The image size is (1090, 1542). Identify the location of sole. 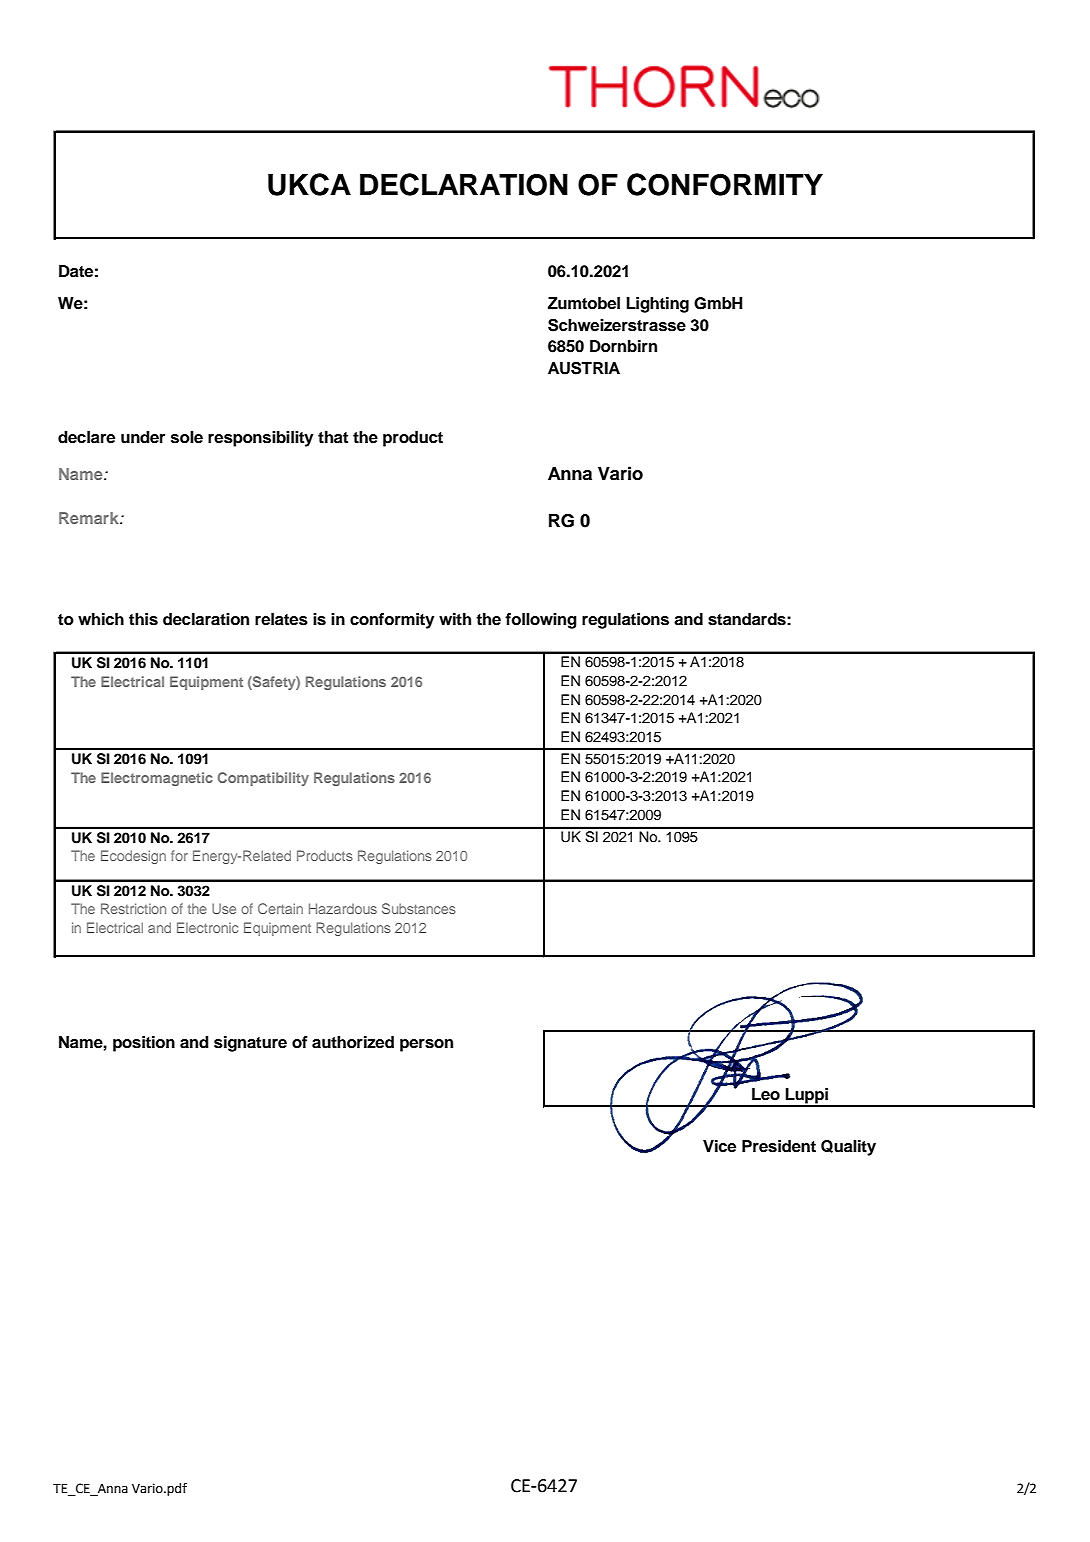
(187, 437).
